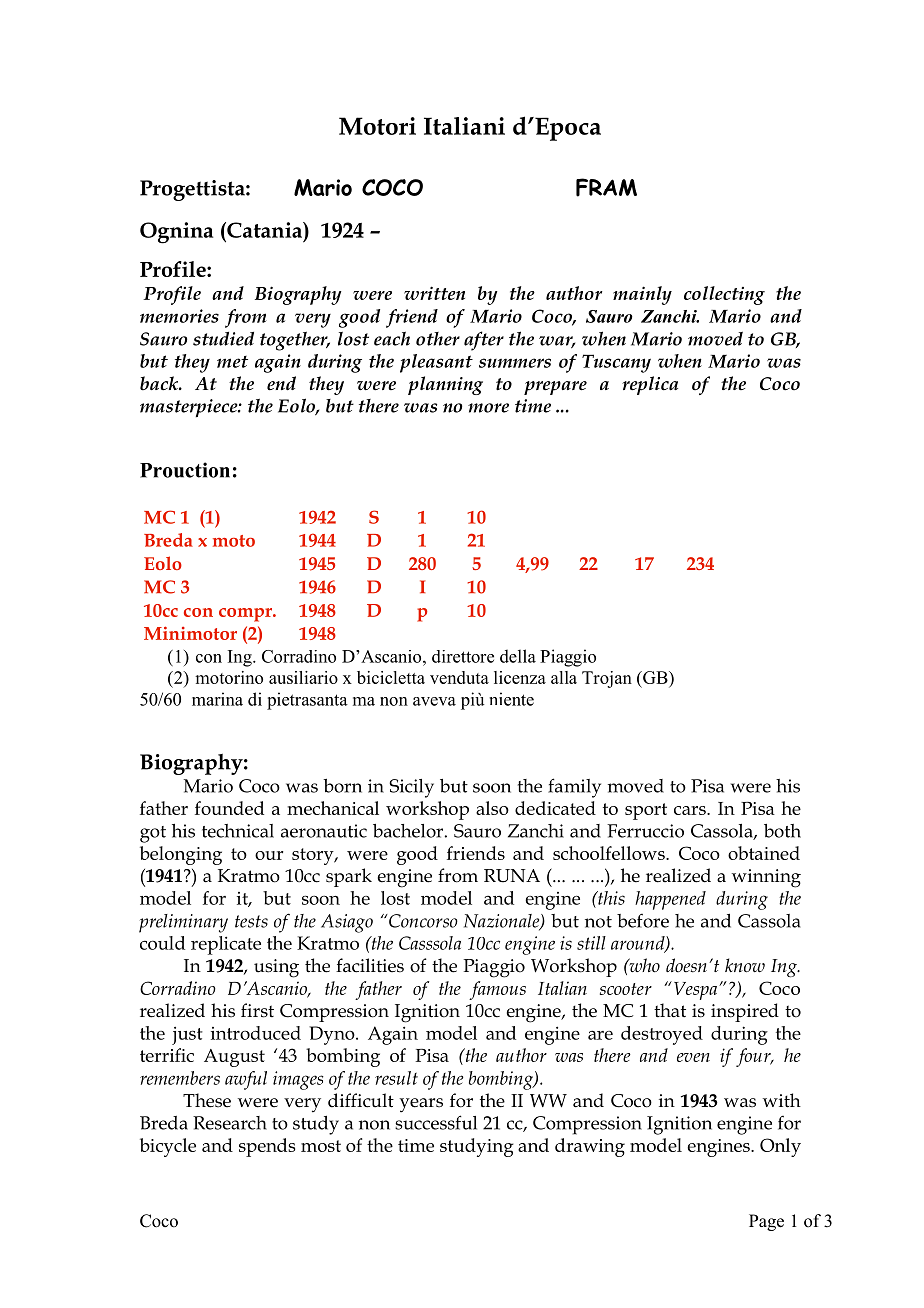  Describe the element at coordinates (267, 1147) in the screenshot. I see `spends` at that location.
